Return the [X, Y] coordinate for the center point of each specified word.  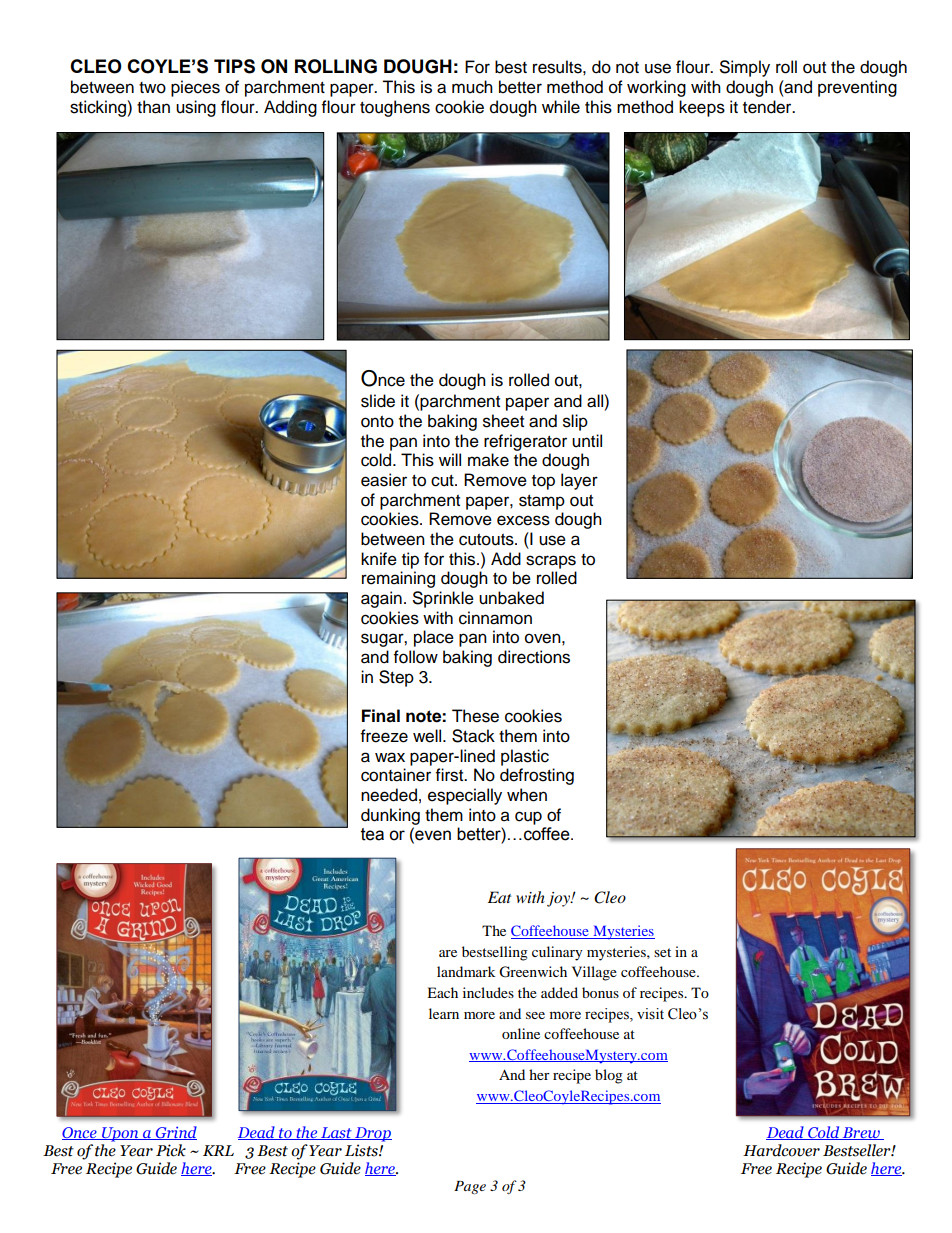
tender [768, 107]
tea [372, 834]
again [381, 599]
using [196, 108]
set [662, 952]
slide [378, 401]
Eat [499, 897]
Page [470, 1187]
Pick [171, 1150]
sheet [503, 421]
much [472, 87]
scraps [551, 562]
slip [575, 422]
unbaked [511, 598]
